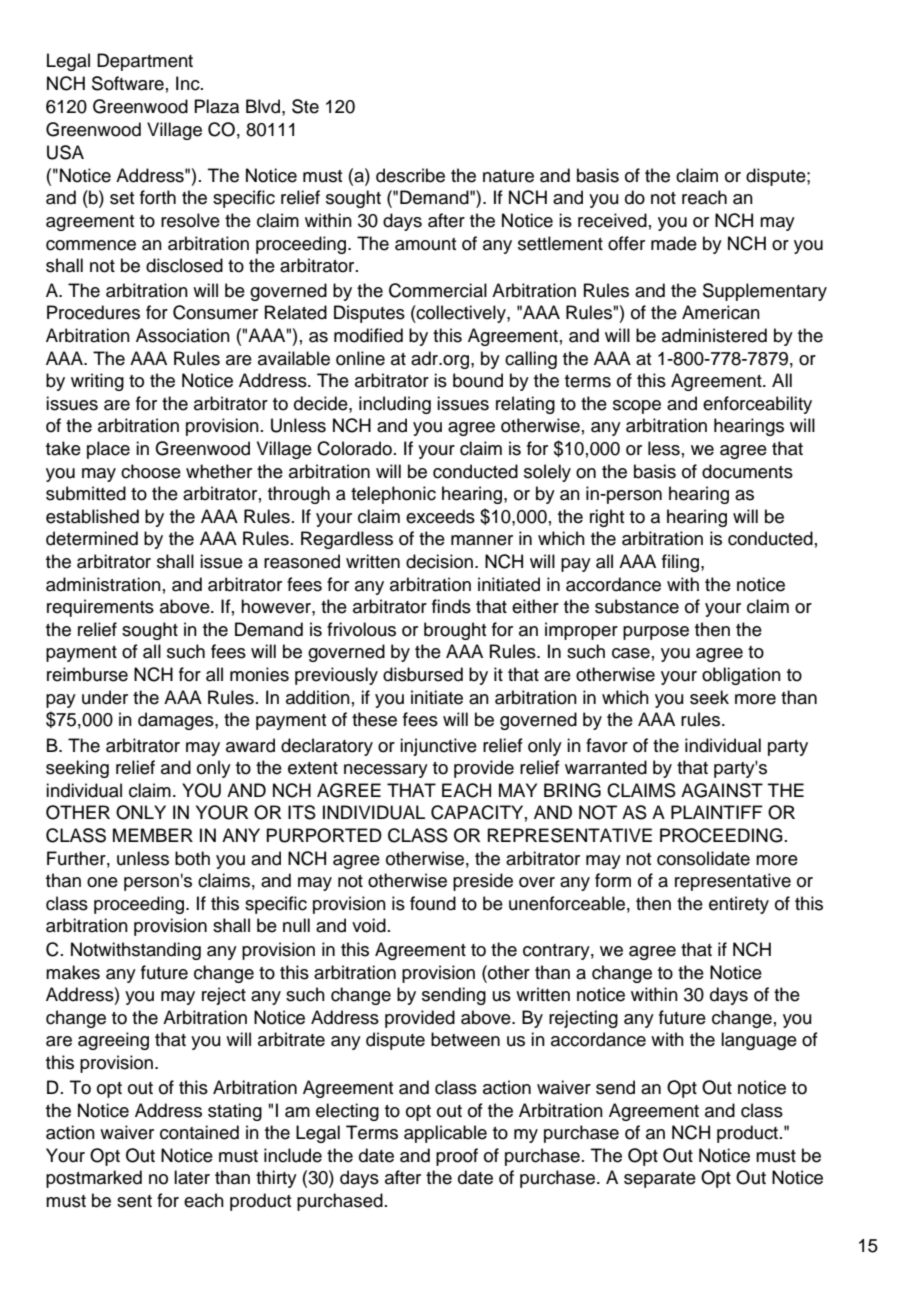  Describe the element at coordinates (445, 1134) in the screenshot. I see `applicable` at that location.
